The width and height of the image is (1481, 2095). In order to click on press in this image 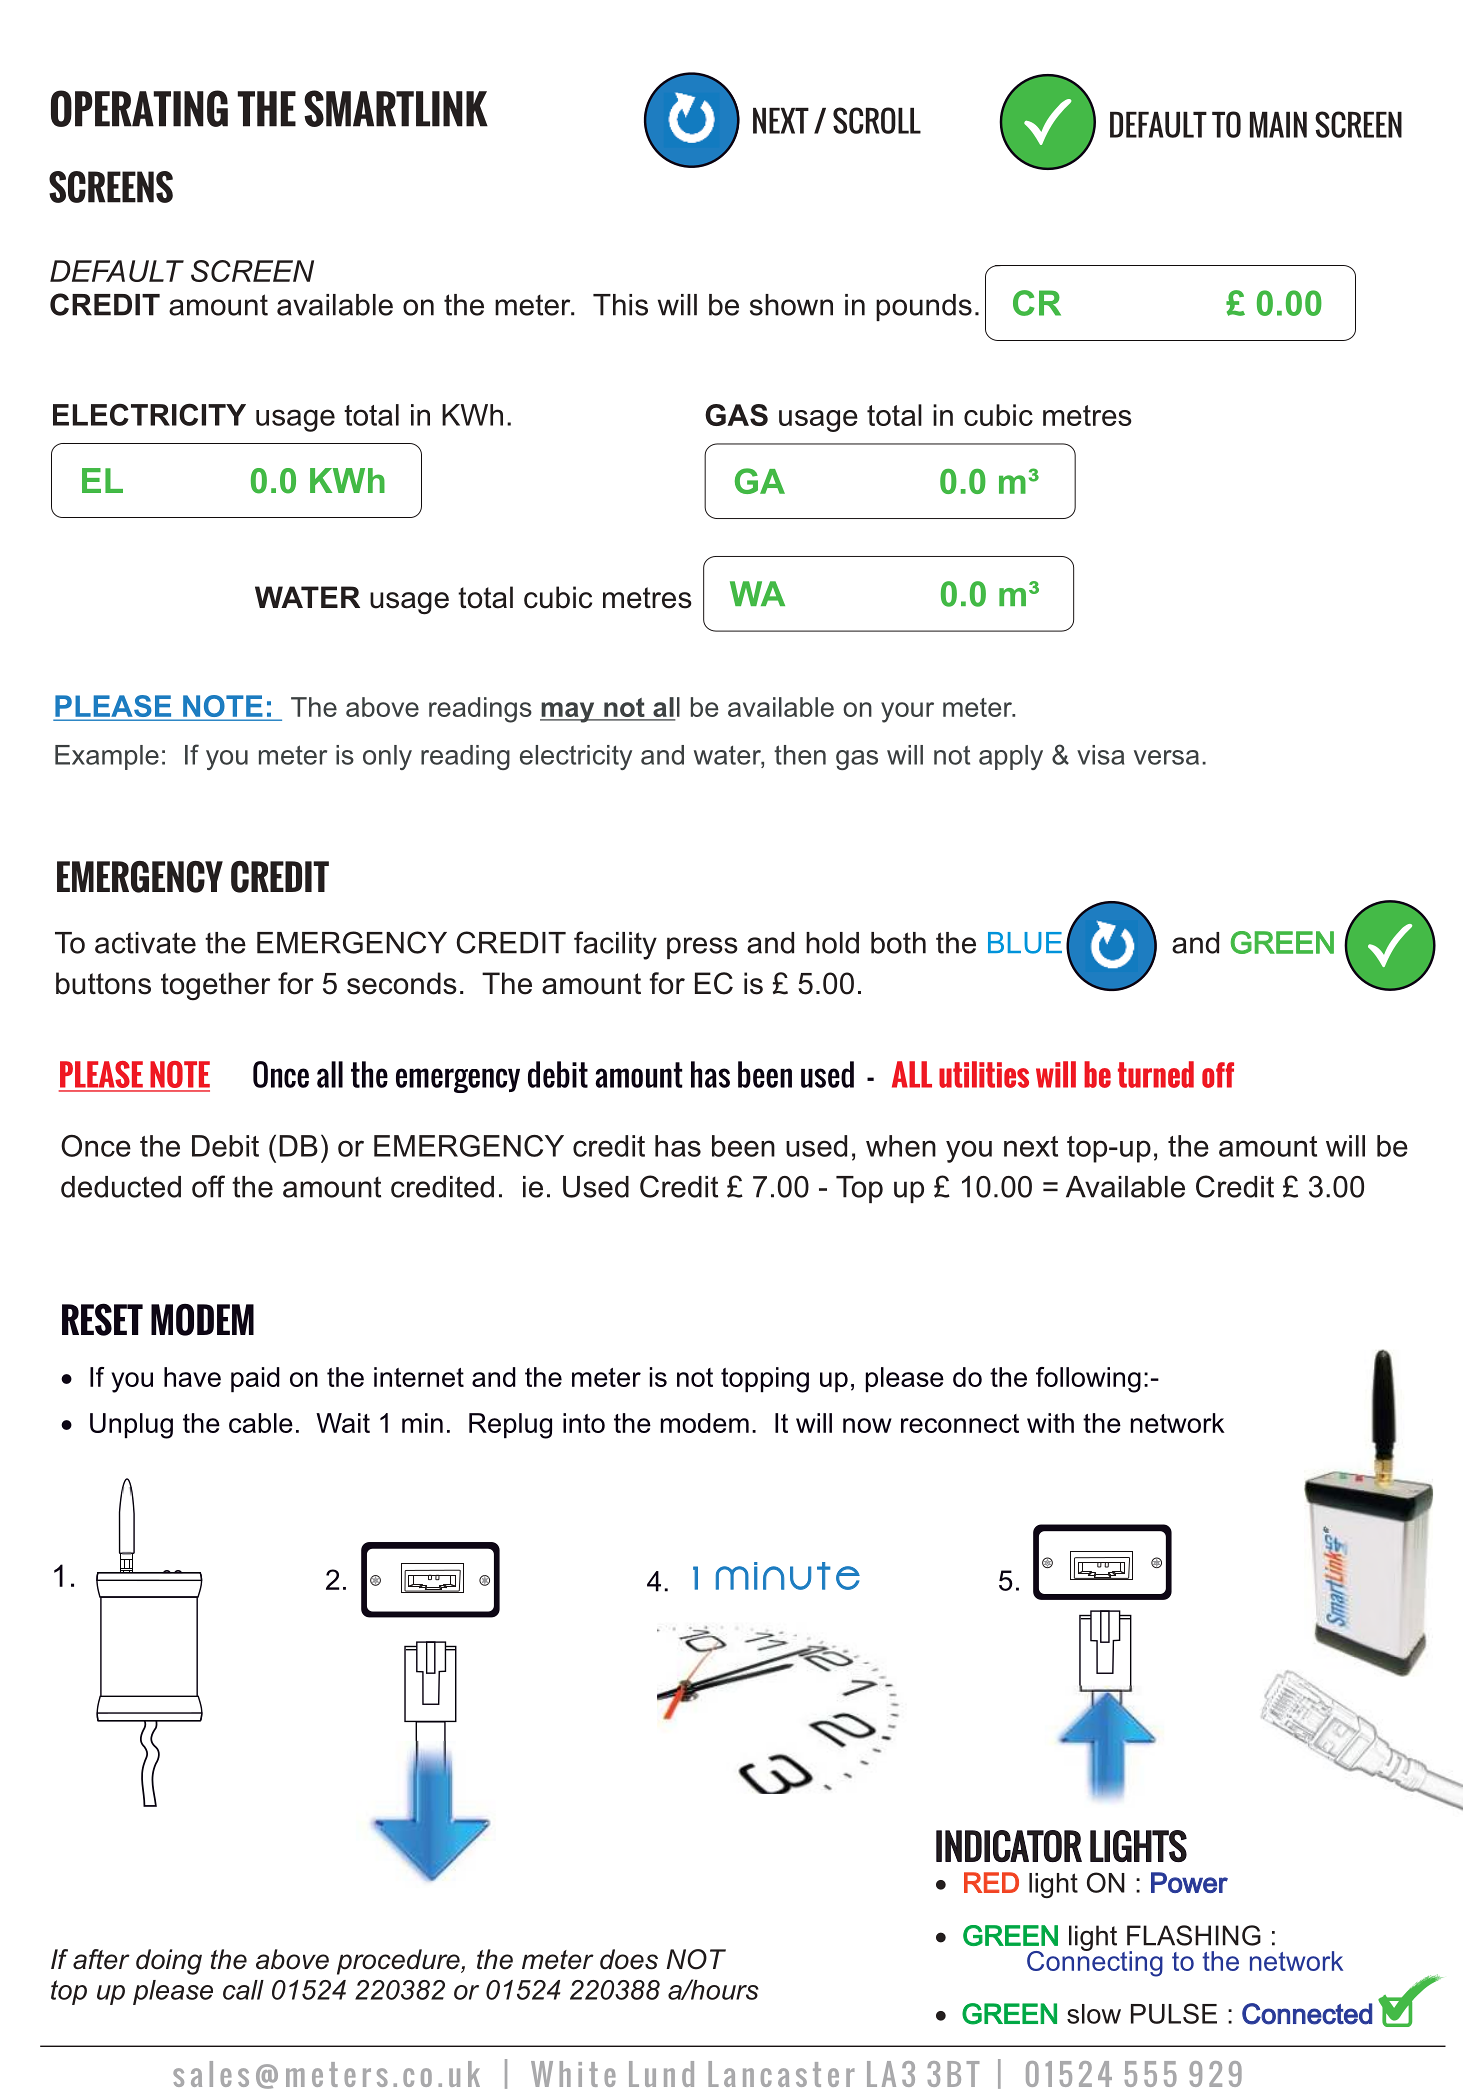, I will do `click(702, 948)`.
